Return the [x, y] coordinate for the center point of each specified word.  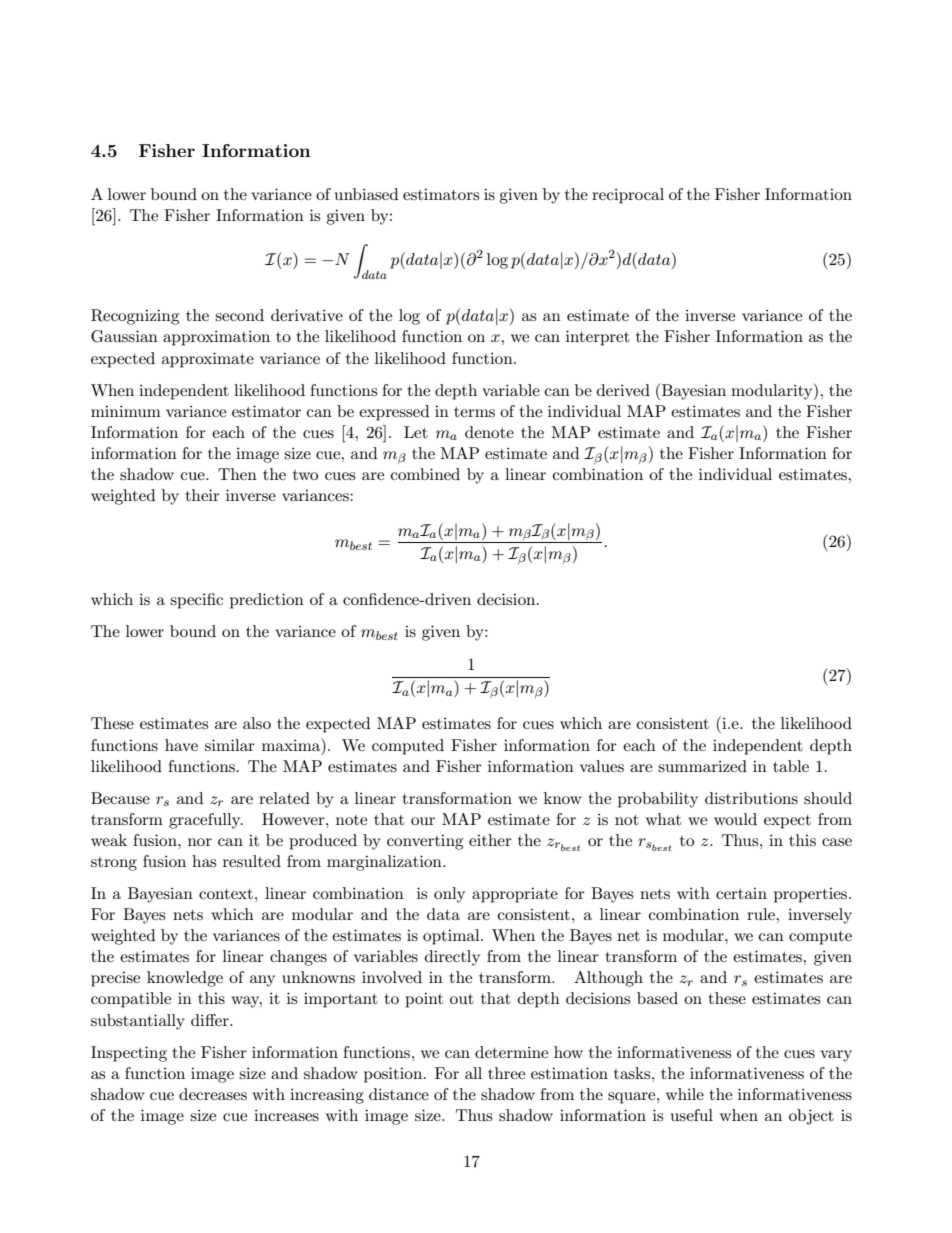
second [239, 315]
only [449, 895]
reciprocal [628, 196]
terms [474, 412]
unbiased [366, 194]
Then [237, 474]
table [791, 766]
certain [741, 893]
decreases [213, 1094]
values [602, 766]
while [685, 1094]
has [204, 861]
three [506, 1073]
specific [196, 601]
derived [623, 390]
